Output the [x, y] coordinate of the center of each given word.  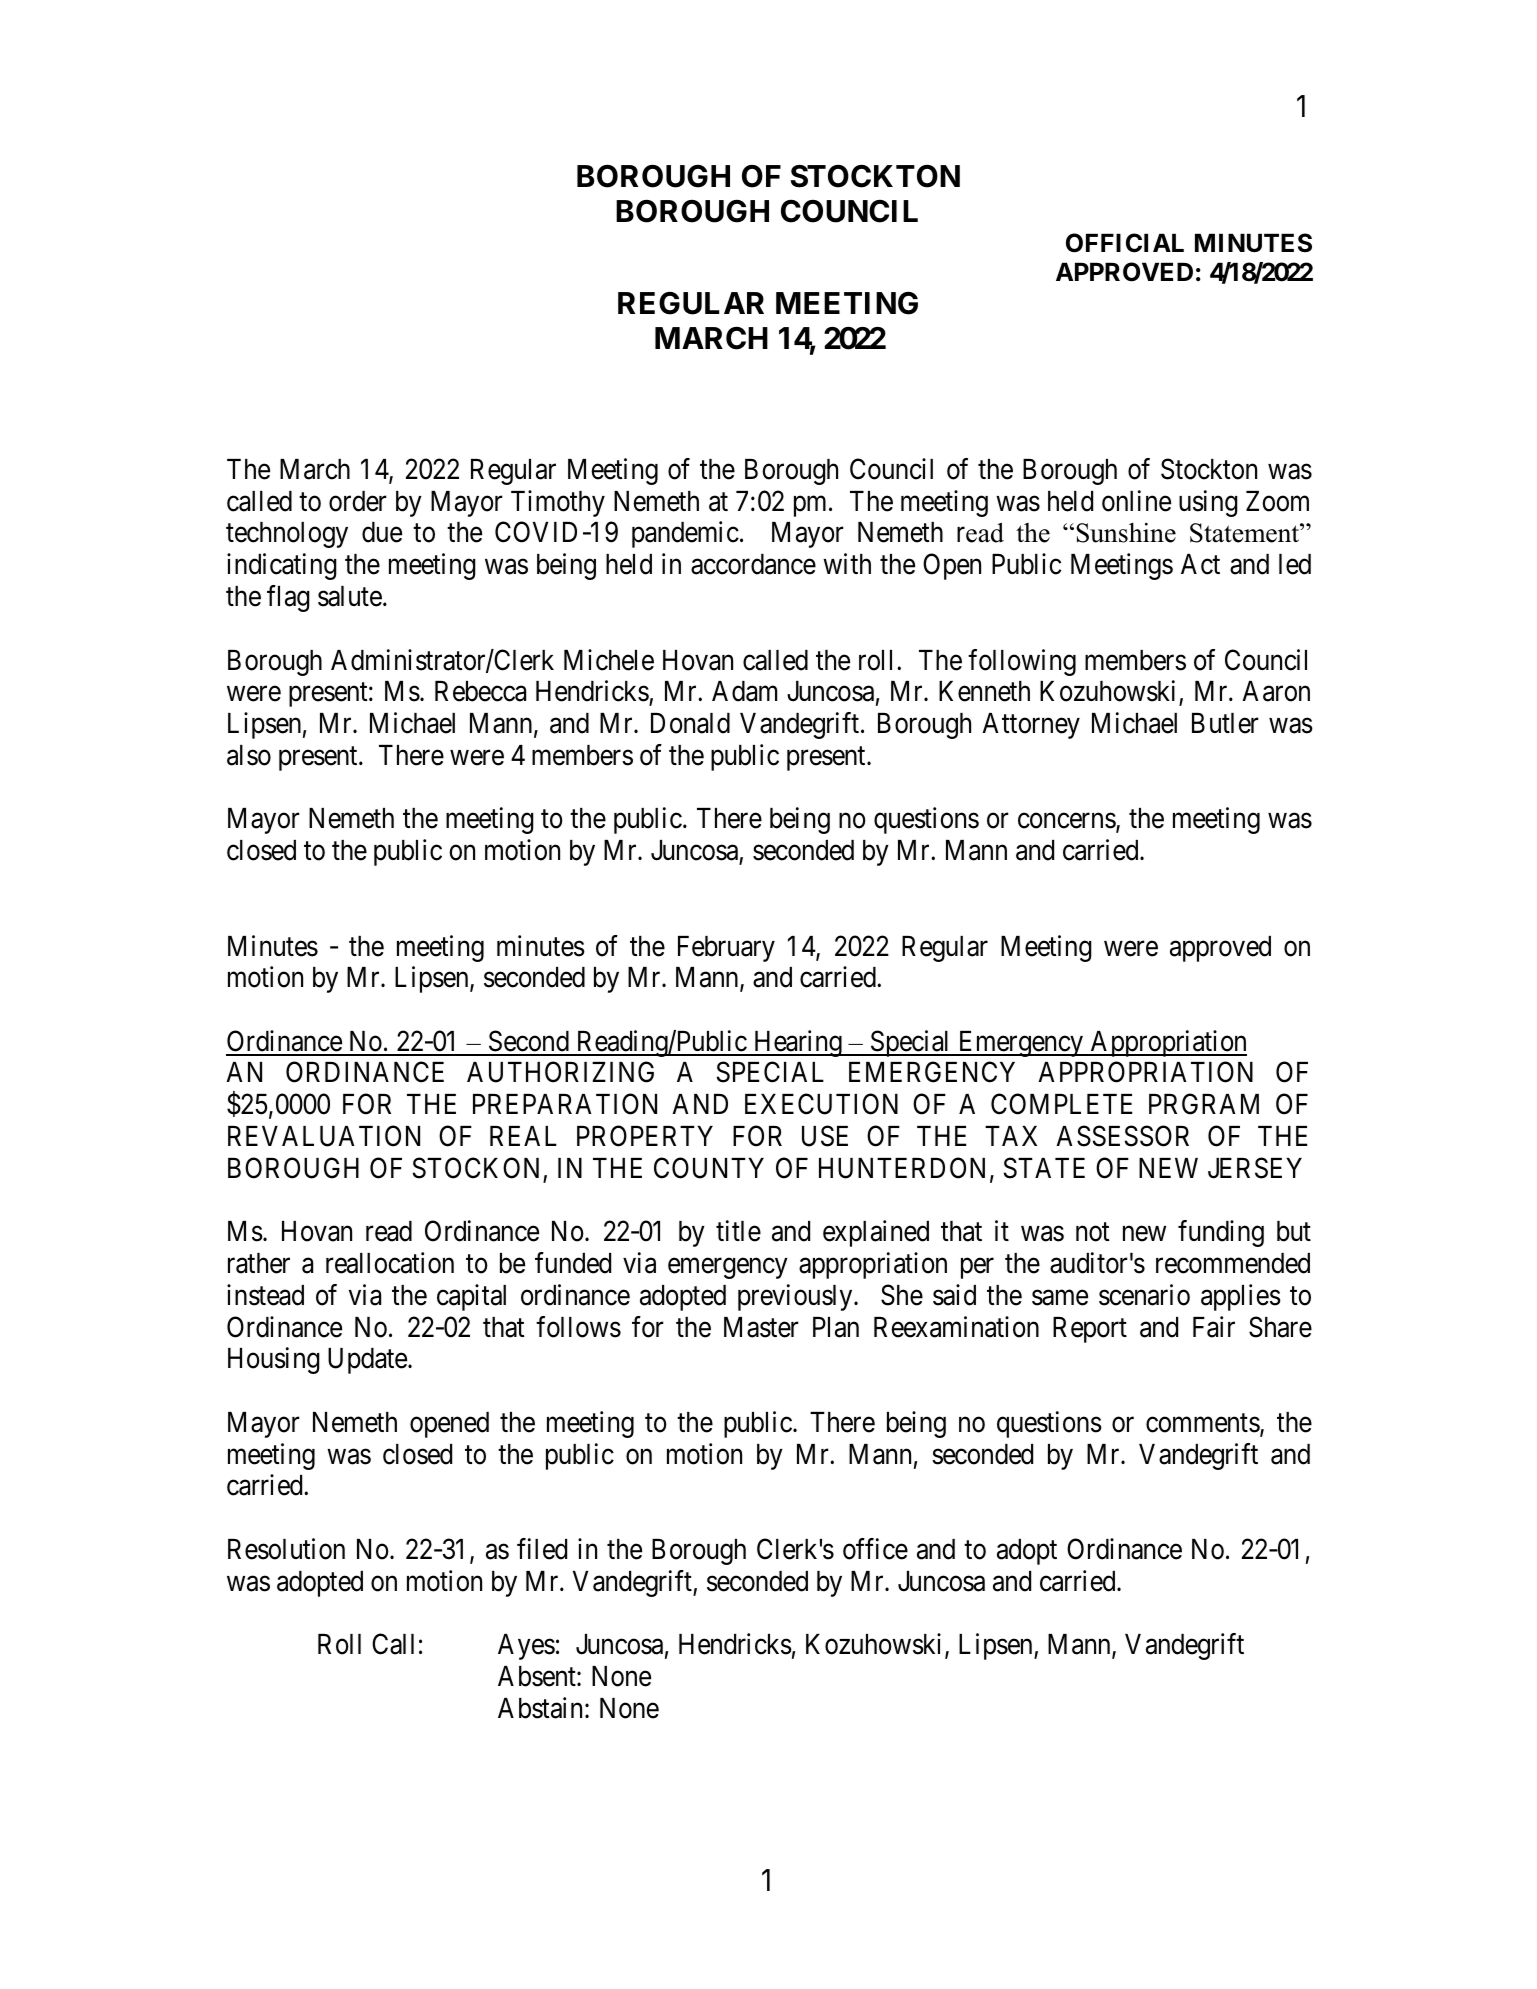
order [358, 501]
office [875, 1549]
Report [1090, 1330]
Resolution [286, 1549]
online [1136, 501]
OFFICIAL [1125, 243]
